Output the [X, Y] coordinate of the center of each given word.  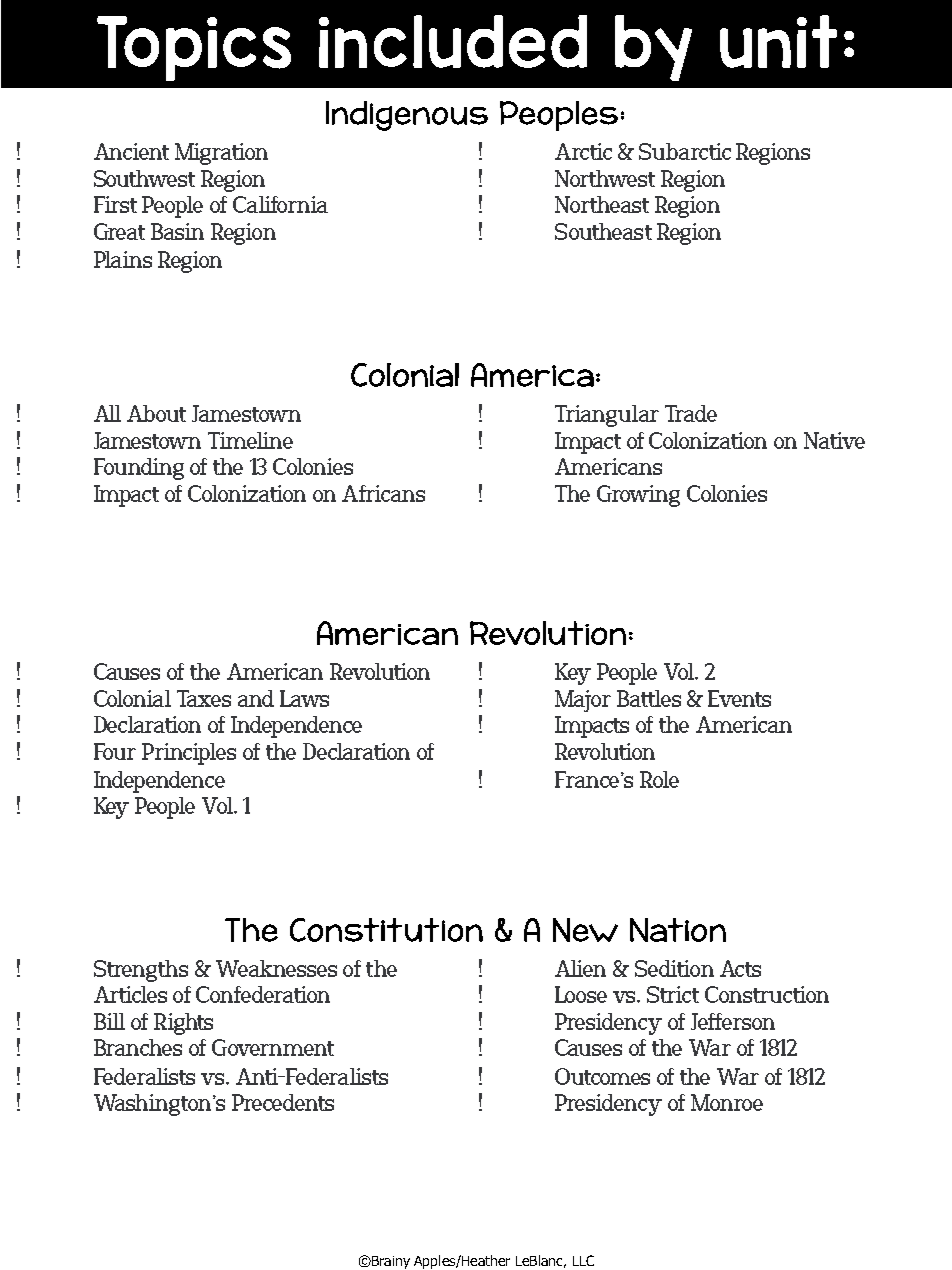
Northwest [605, 178]
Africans [383, 493]
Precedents [283, 1102]
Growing [638, 496]
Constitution [386, 930]
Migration [221, 154]
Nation [678, 930]
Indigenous [407, 116]
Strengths [141, 971]
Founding [139, 469]
